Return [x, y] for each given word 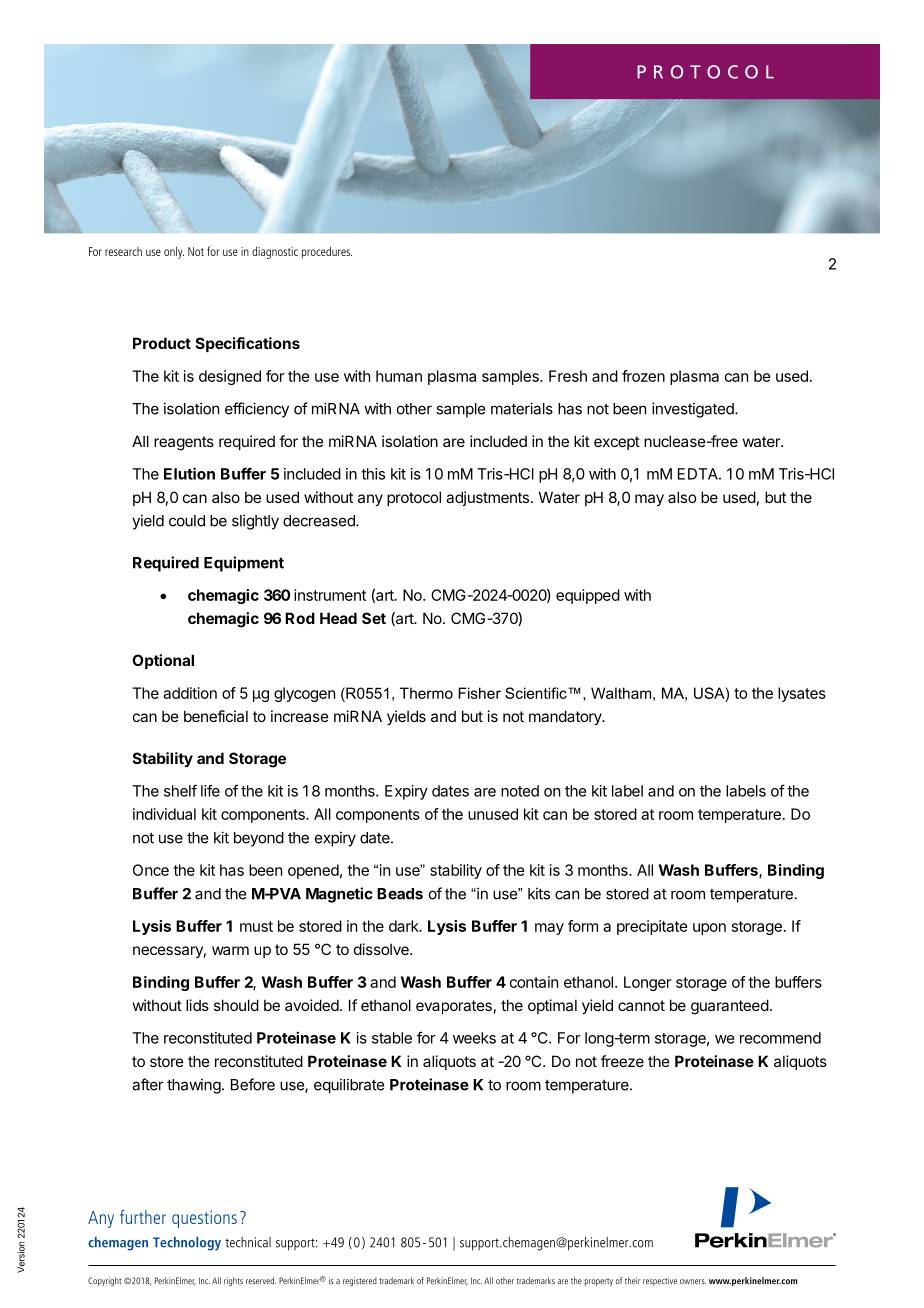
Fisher [479, 693]
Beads [400, 894]
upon [709, 929]
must [256, 926]
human [399, 376]
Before [253, 1084]
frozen [643, 376]
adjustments [487, 498]
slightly [255, 522]
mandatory [566, 717]
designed [230, 377]
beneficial [216, 716]
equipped [588, 596]
